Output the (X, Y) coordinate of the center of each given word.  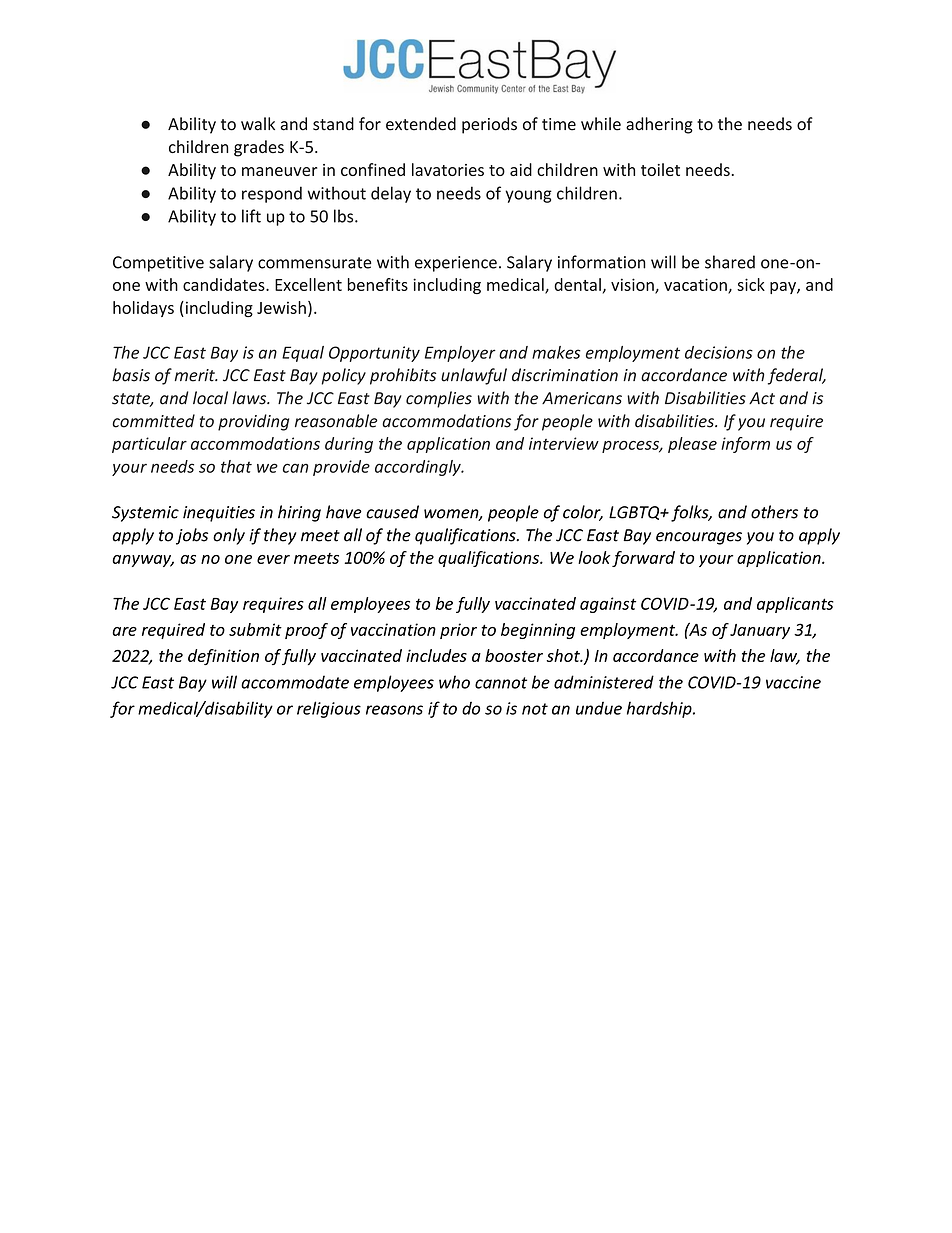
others (774, 512)
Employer (460, 354)
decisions (719, 352)
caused (392, 512)
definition (223, 657)
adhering (659, 125)
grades (259, 148)
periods (489, 125)
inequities (219, 514)
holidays (143, 309)
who (454, 682)
